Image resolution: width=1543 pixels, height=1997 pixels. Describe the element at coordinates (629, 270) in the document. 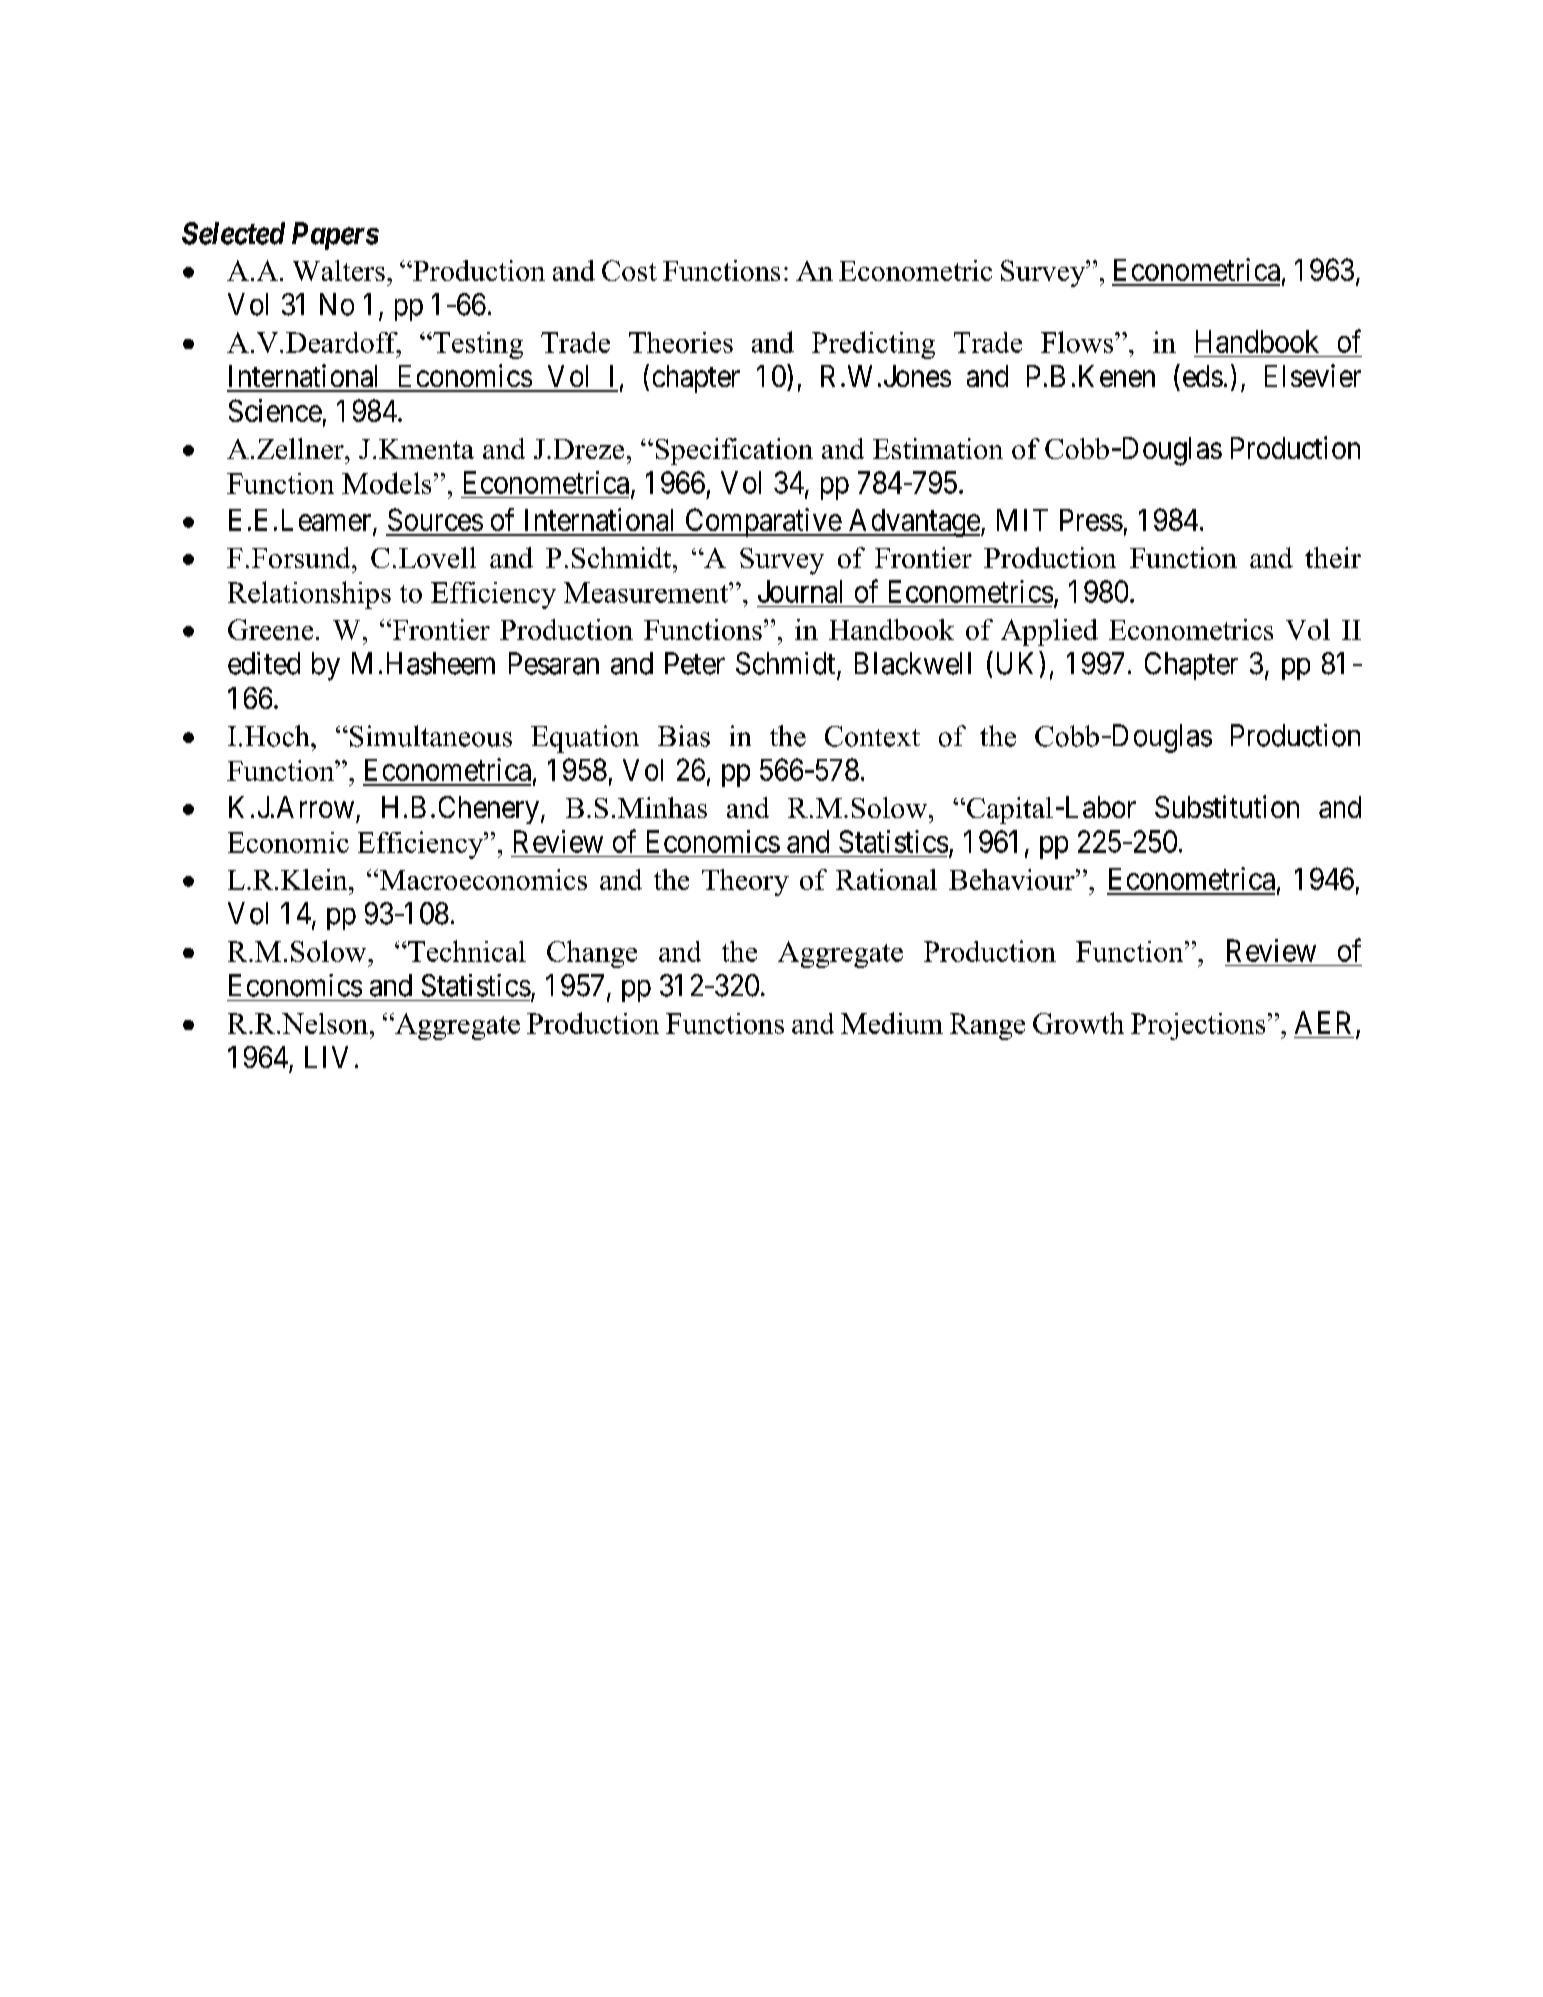

I see `Cost` at that location.
